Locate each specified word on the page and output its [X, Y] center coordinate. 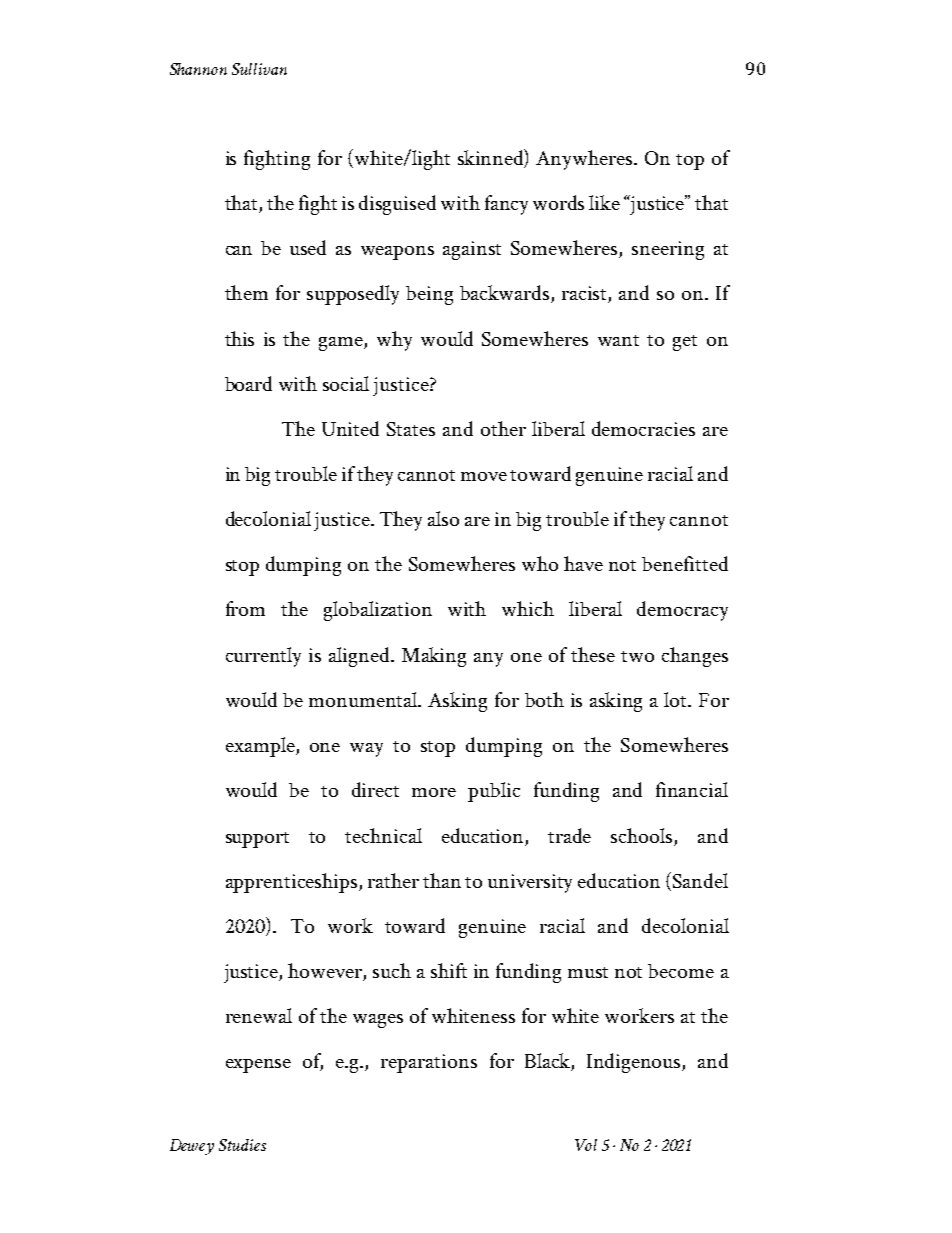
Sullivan [259, 69]
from [245, 608]
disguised [397, 205]
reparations [429, 1063]
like [604, 202]
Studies [242, 1145]
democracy [682, 611]
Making [434, 657]
